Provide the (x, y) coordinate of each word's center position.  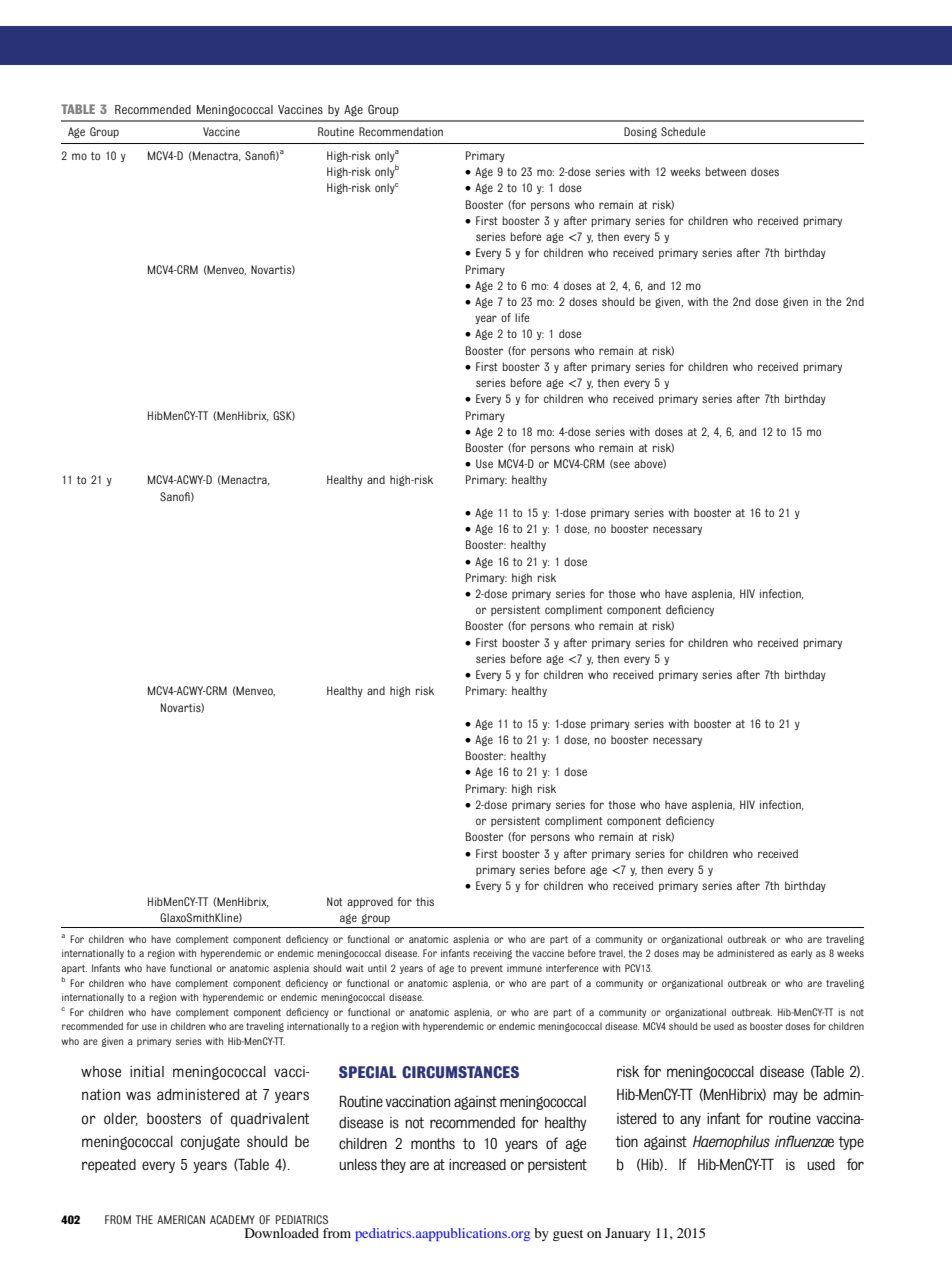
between (725, 171)
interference (572, 968)
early (801, 954)
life (522, 317)
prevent (487, 969)
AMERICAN (181, 1219)
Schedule (683, 131)
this (425, 901)
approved (370, 902)
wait (355, 968)
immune (524, 968)
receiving (492, 954)
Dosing (640, 132)
